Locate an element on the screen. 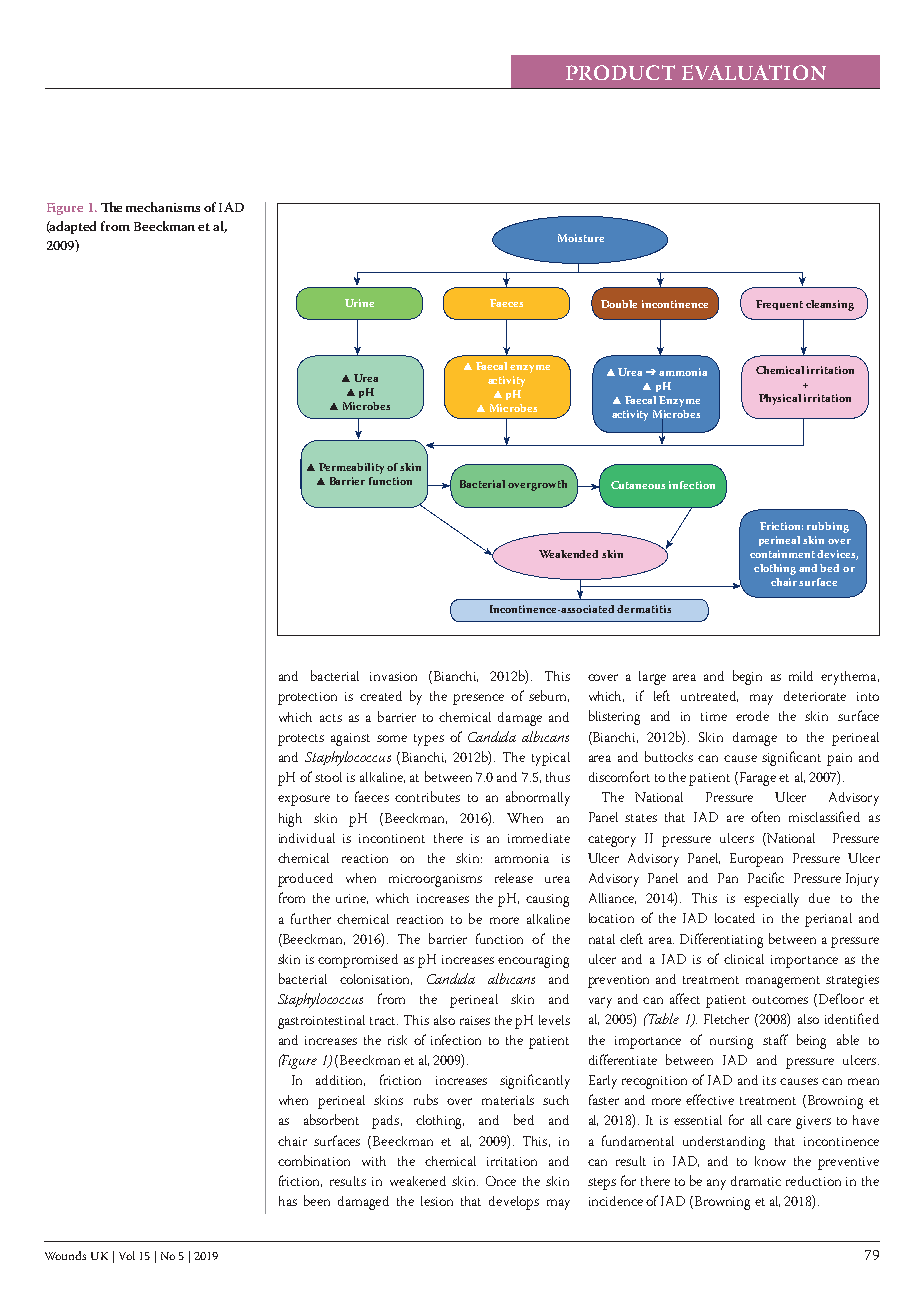  mechanisms is located at coordinates (163, 207).
